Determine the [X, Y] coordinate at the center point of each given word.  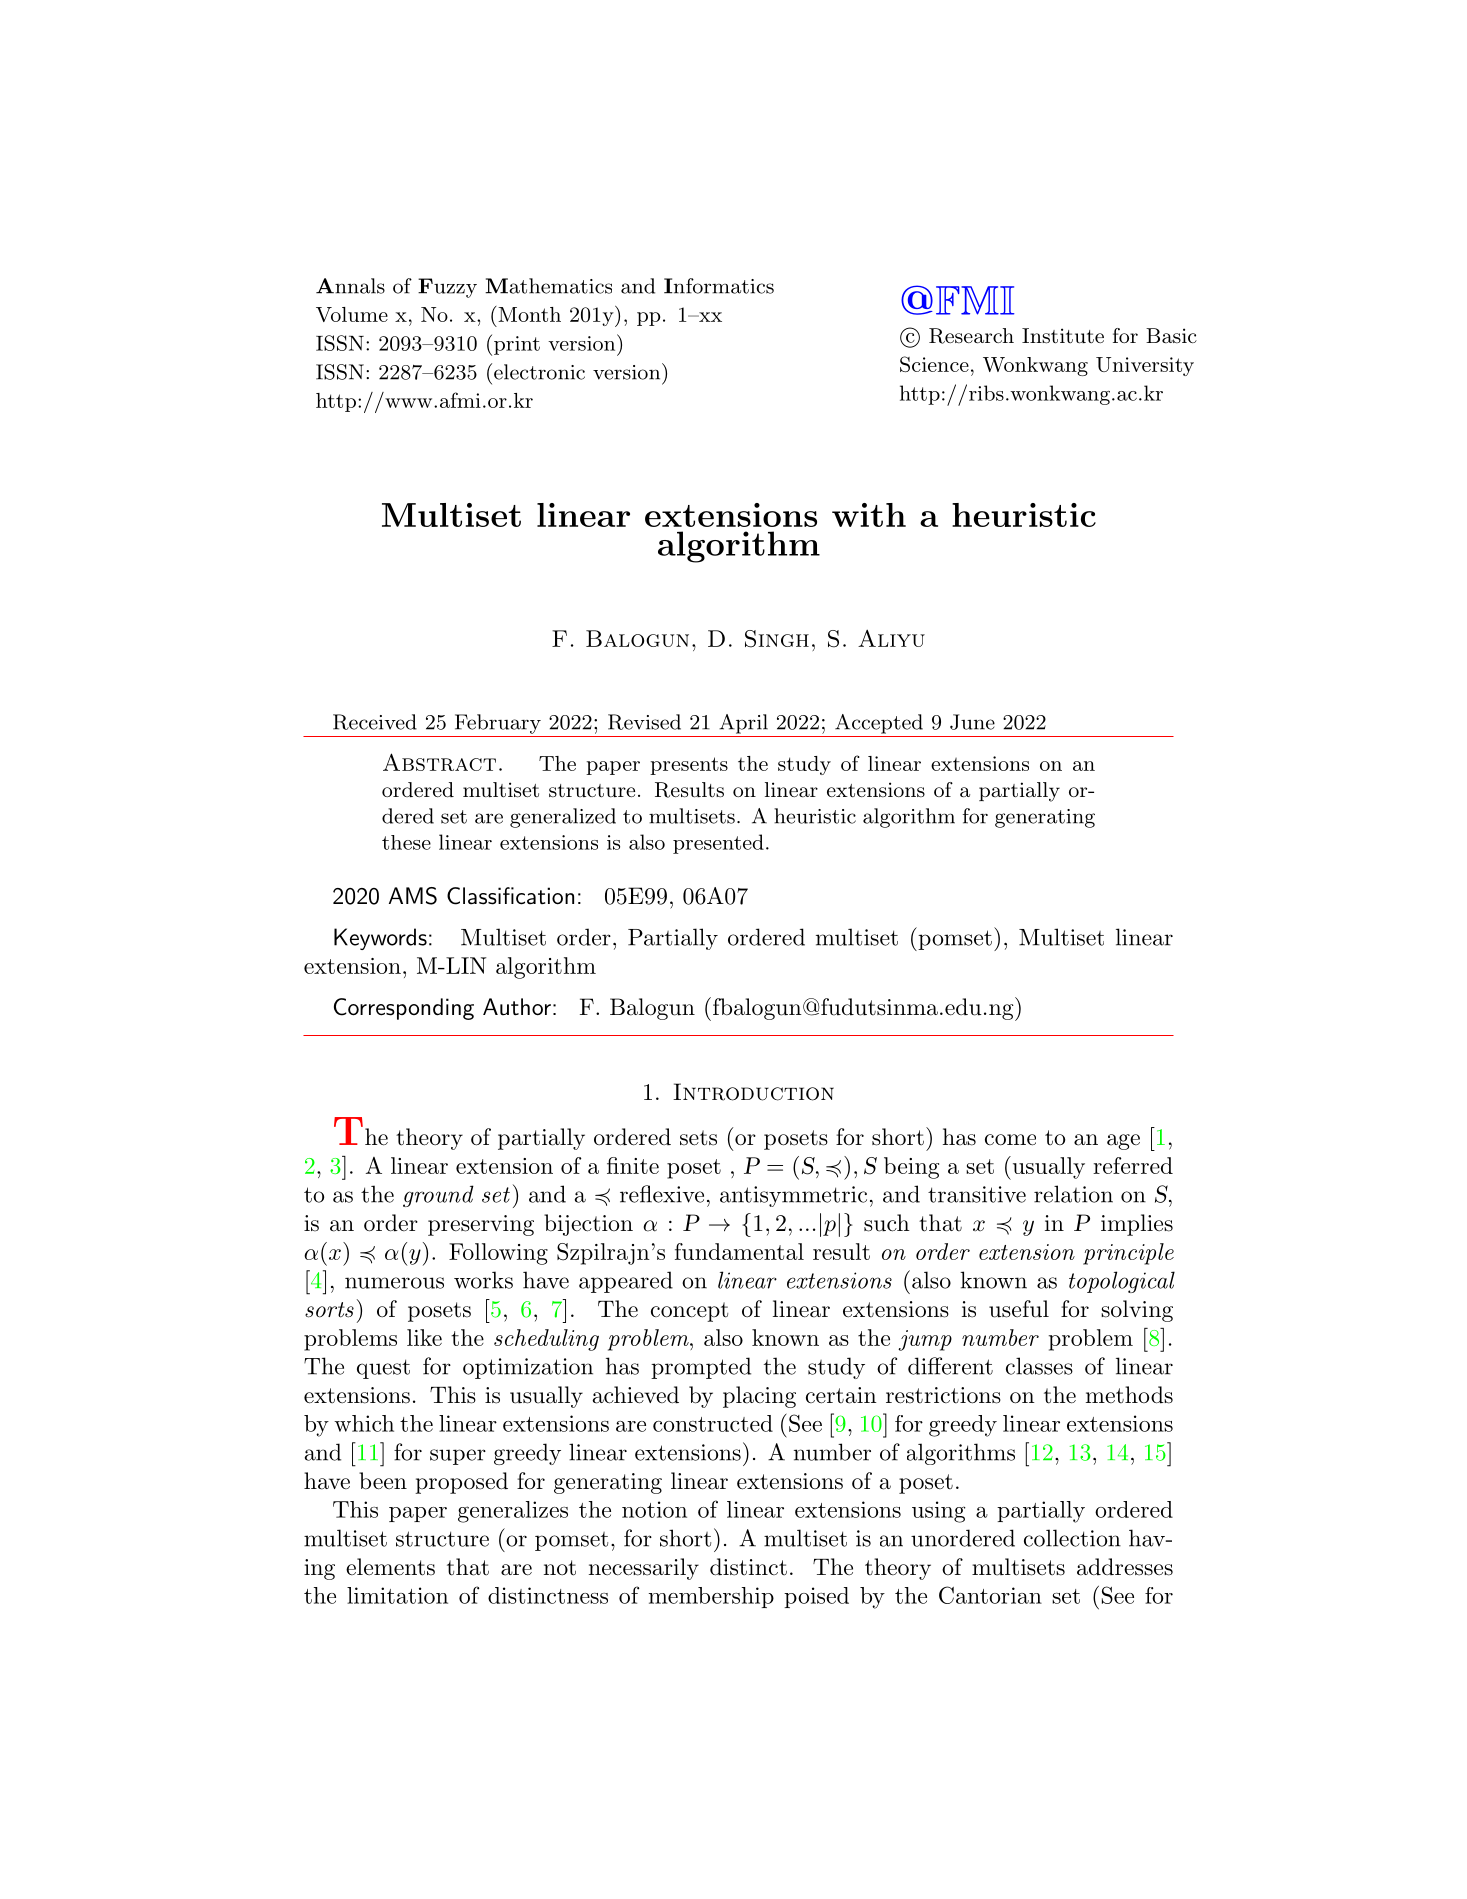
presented [718, 844]
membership [711, 1597]
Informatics [719, 286]
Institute [1063, 336]
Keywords [380, 939]
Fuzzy [447, 288]
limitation [397, 1595]
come [1010, 1140]
